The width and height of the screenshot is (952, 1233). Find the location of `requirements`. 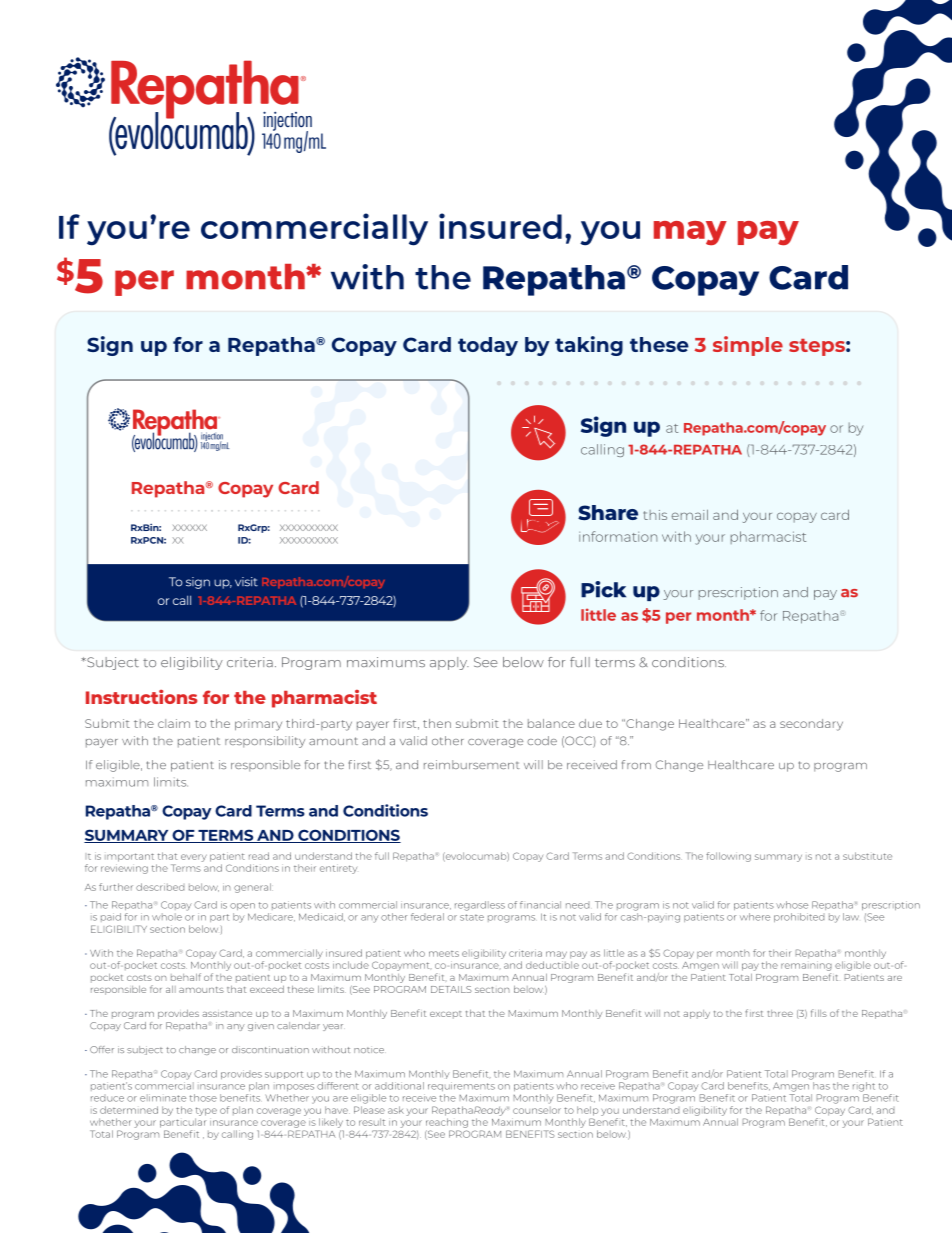

requirements is located at coordinates (461, 1086).
